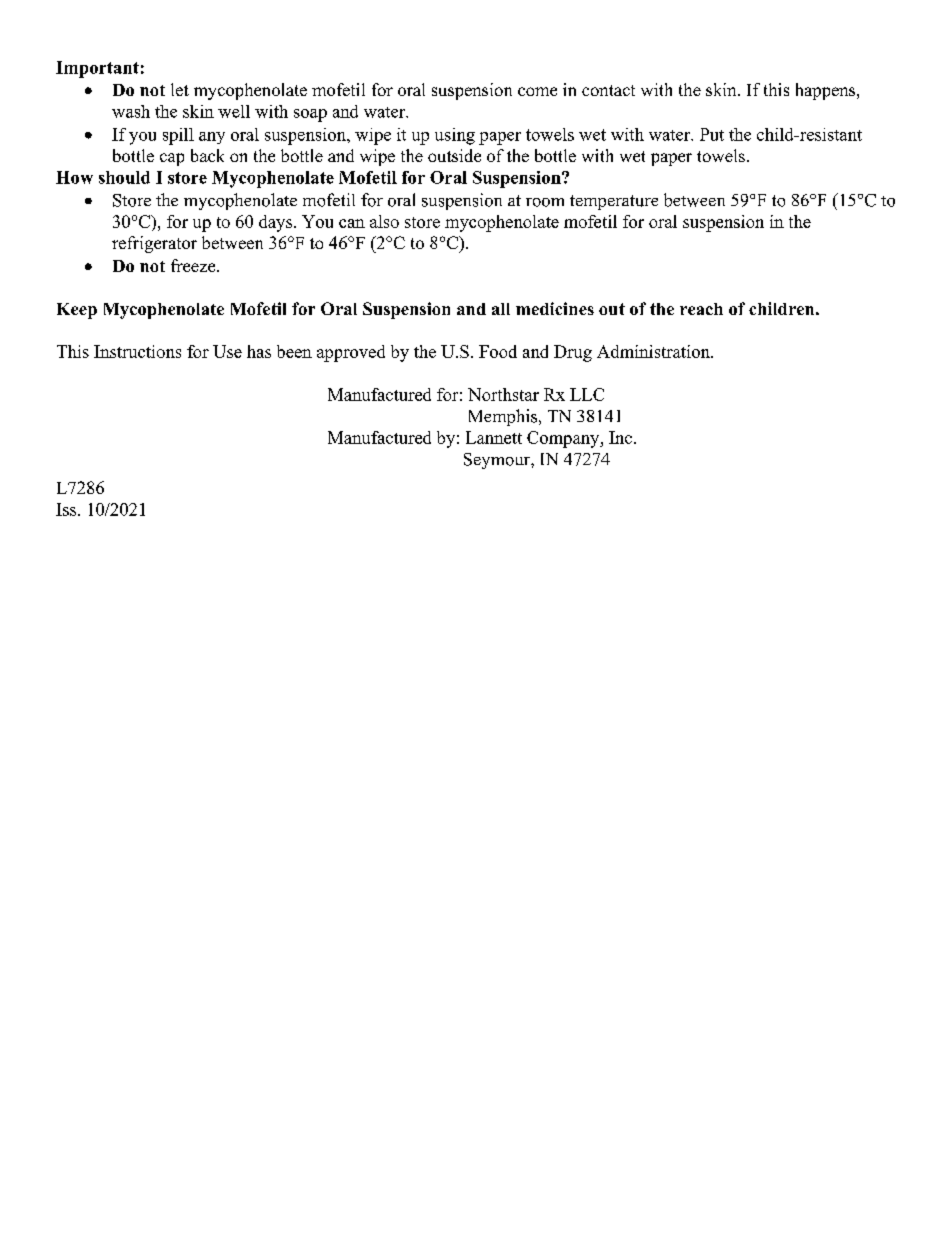 Image resolution: width=952 pixels, height=1233 pixels. I want to click on also, so click(384, 221).
